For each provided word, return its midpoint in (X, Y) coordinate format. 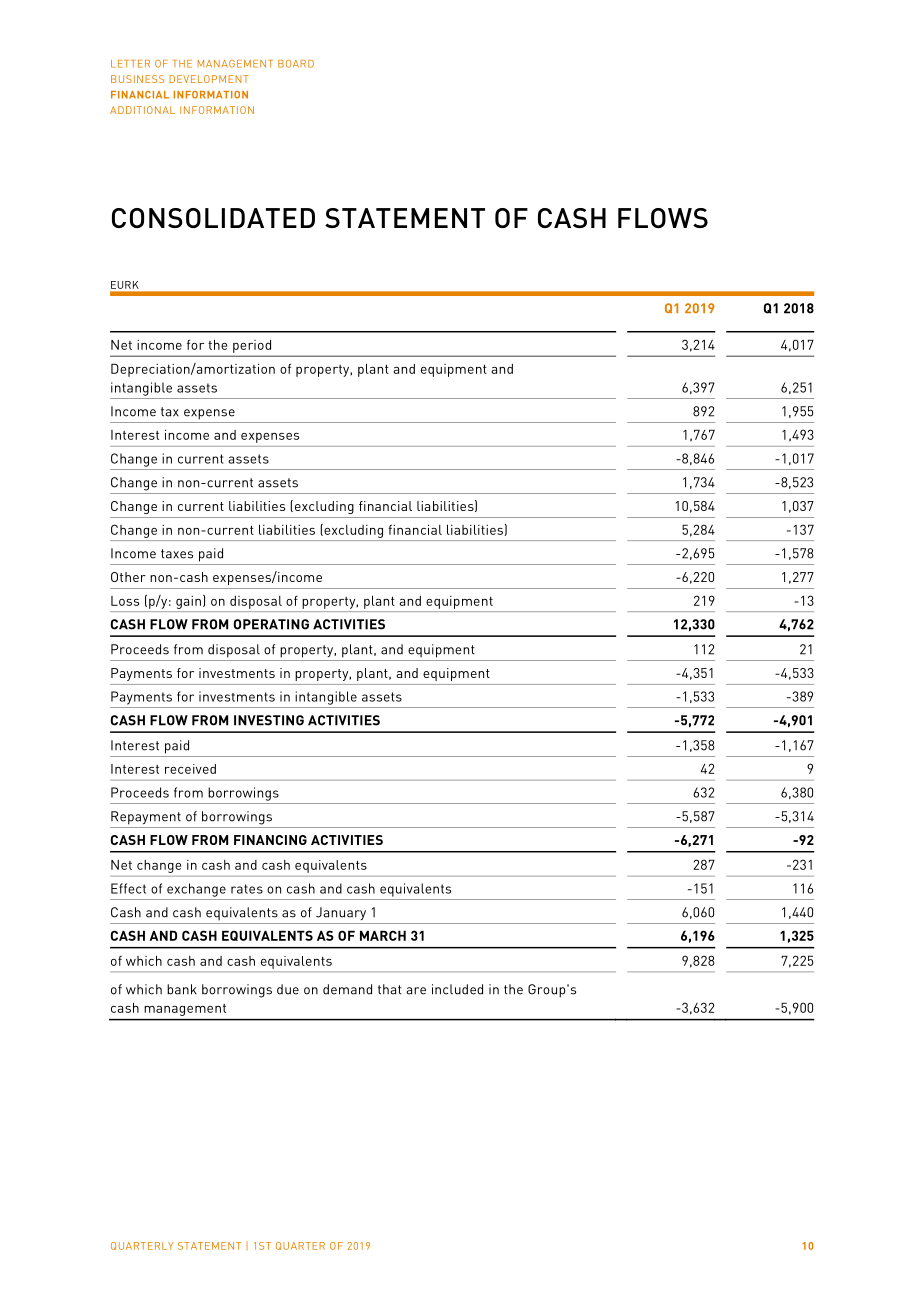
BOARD (296, 64)
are (416, 991)
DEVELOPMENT (209, 79)
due (288, 989)
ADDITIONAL (142, 110)
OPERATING (271, 624)
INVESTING (269, 720)
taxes (177, 554)
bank (182, 989)
